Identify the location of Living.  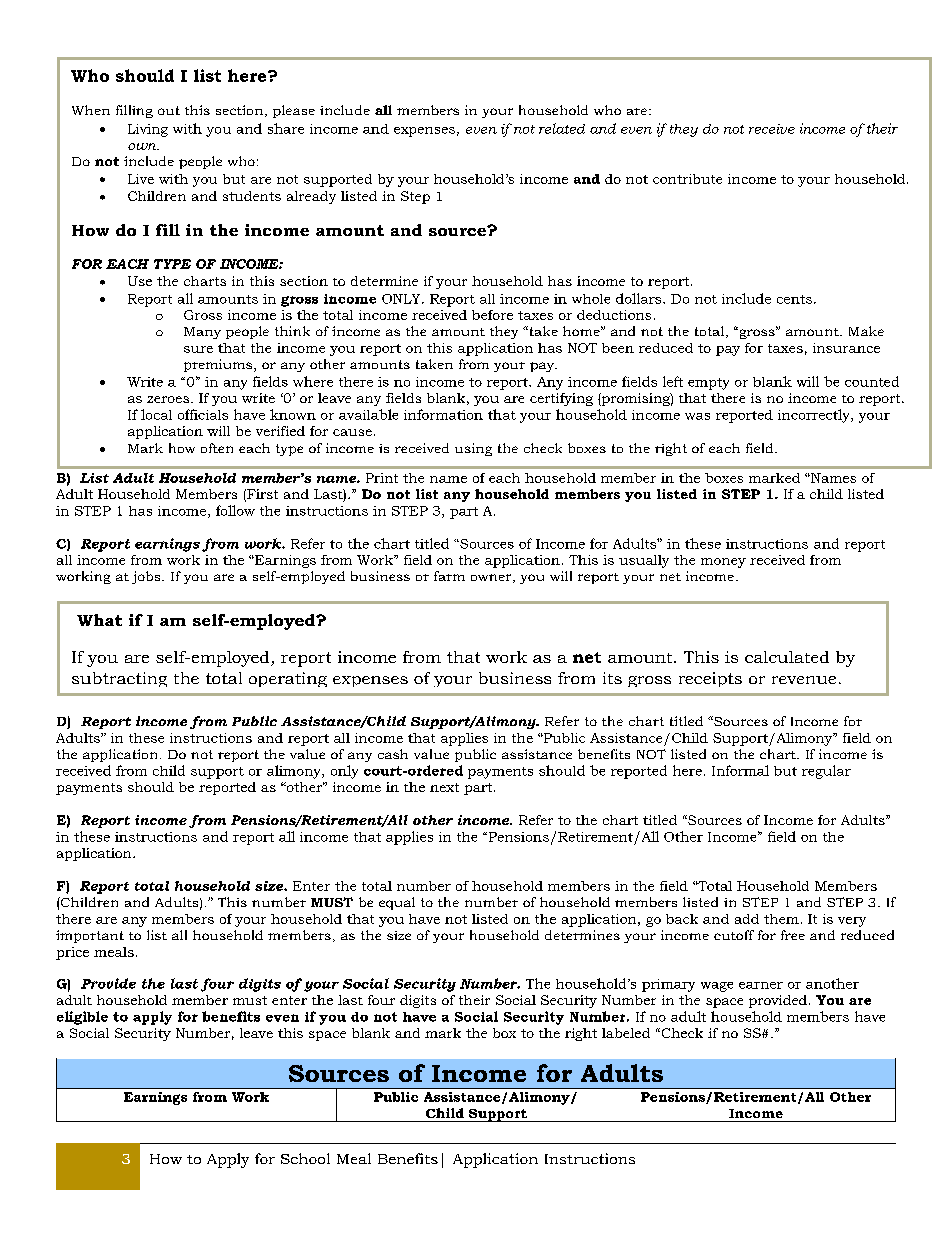
(148, 130).
